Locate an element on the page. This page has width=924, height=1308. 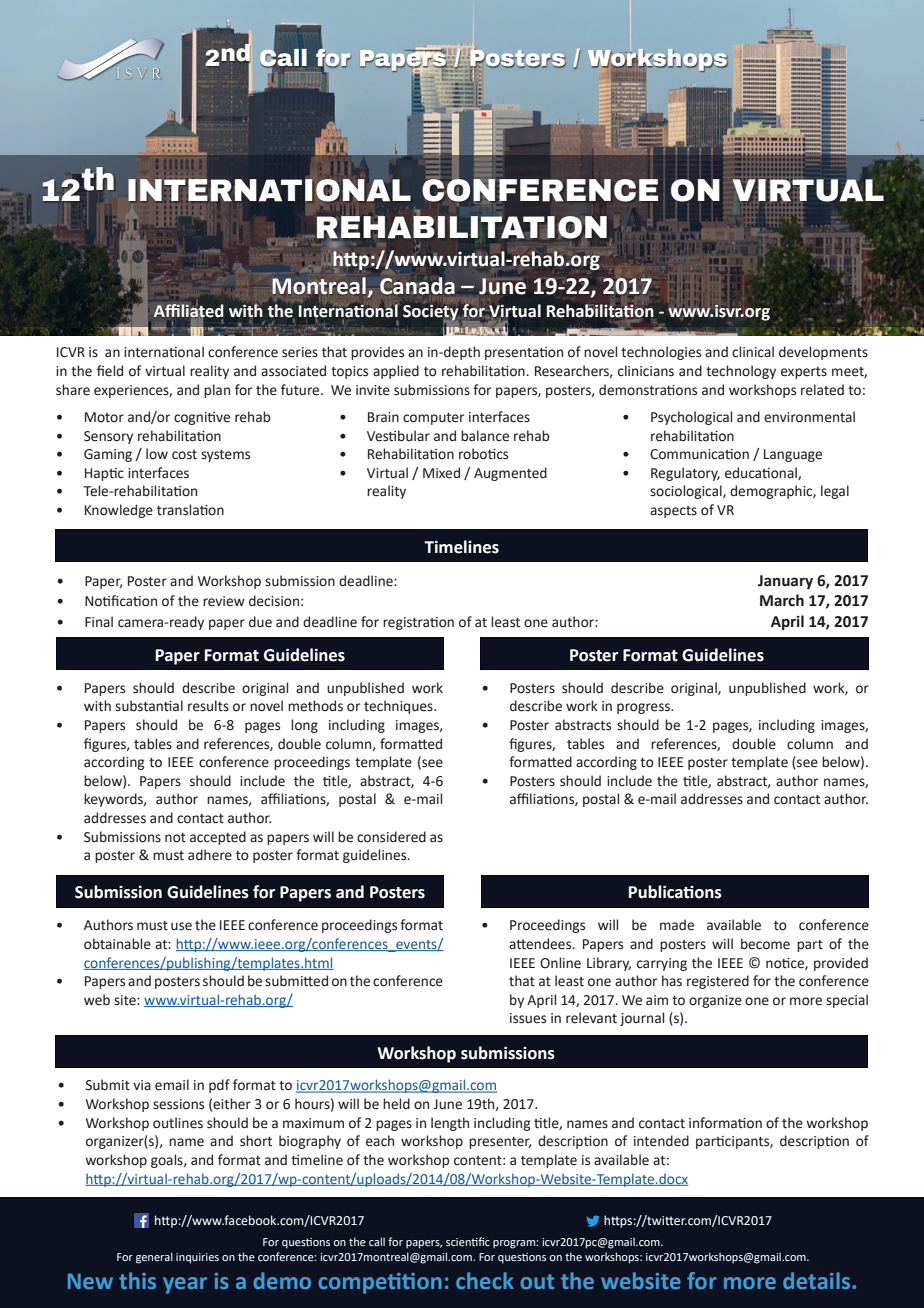
clinical is located at coordinates (753, 352).
